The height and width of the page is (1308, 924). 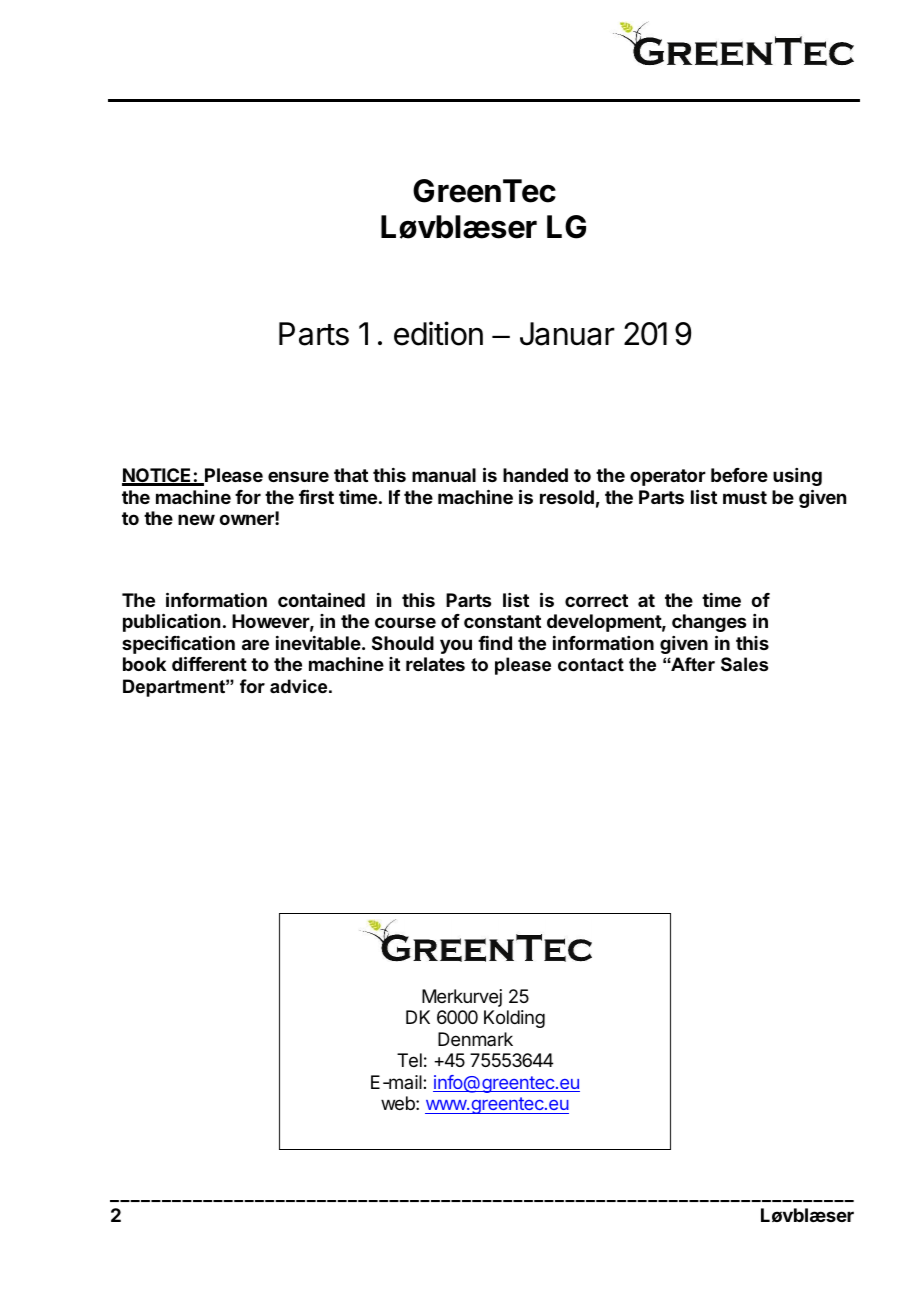 I want to click on edition, so click(x=438, y=333).
